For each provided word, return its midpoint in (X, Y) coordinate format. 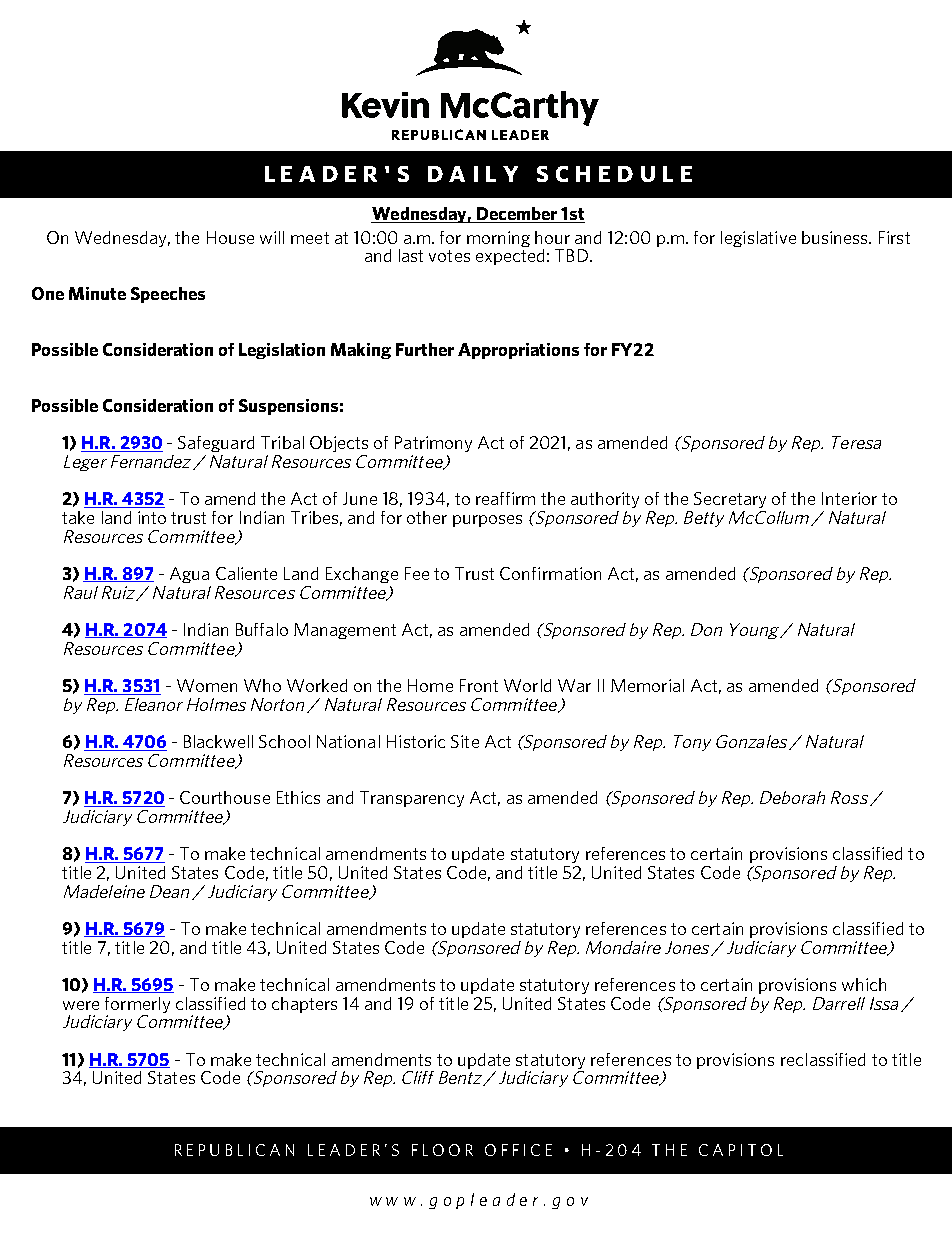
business (836, 237)
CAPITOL (741, 1150)
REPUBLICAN (234, 1150)
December (517, 215)
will (272, 237)
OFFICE (518, 1150)
